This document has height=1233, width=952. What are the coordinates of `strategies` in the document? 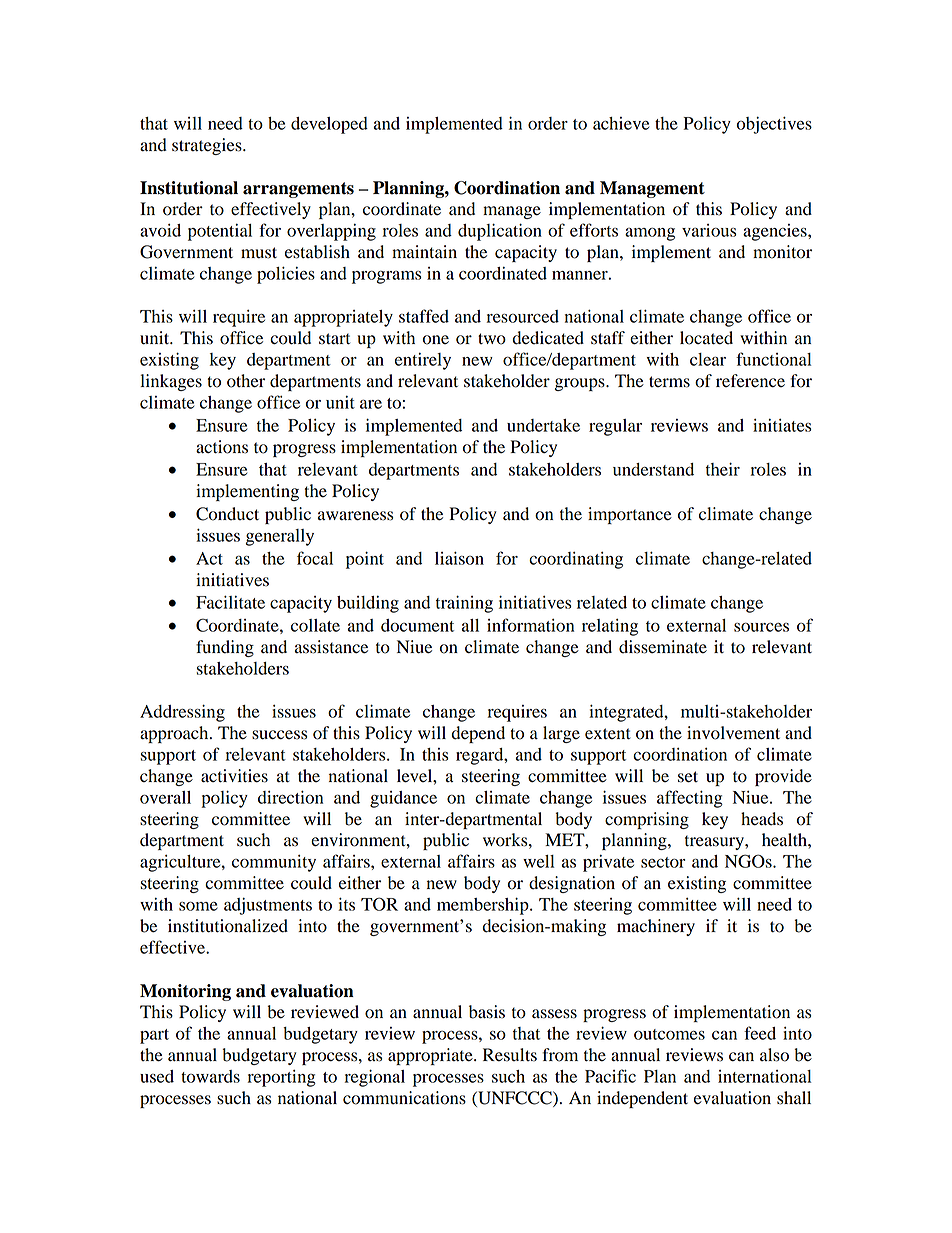 It's located at (208, 146).
